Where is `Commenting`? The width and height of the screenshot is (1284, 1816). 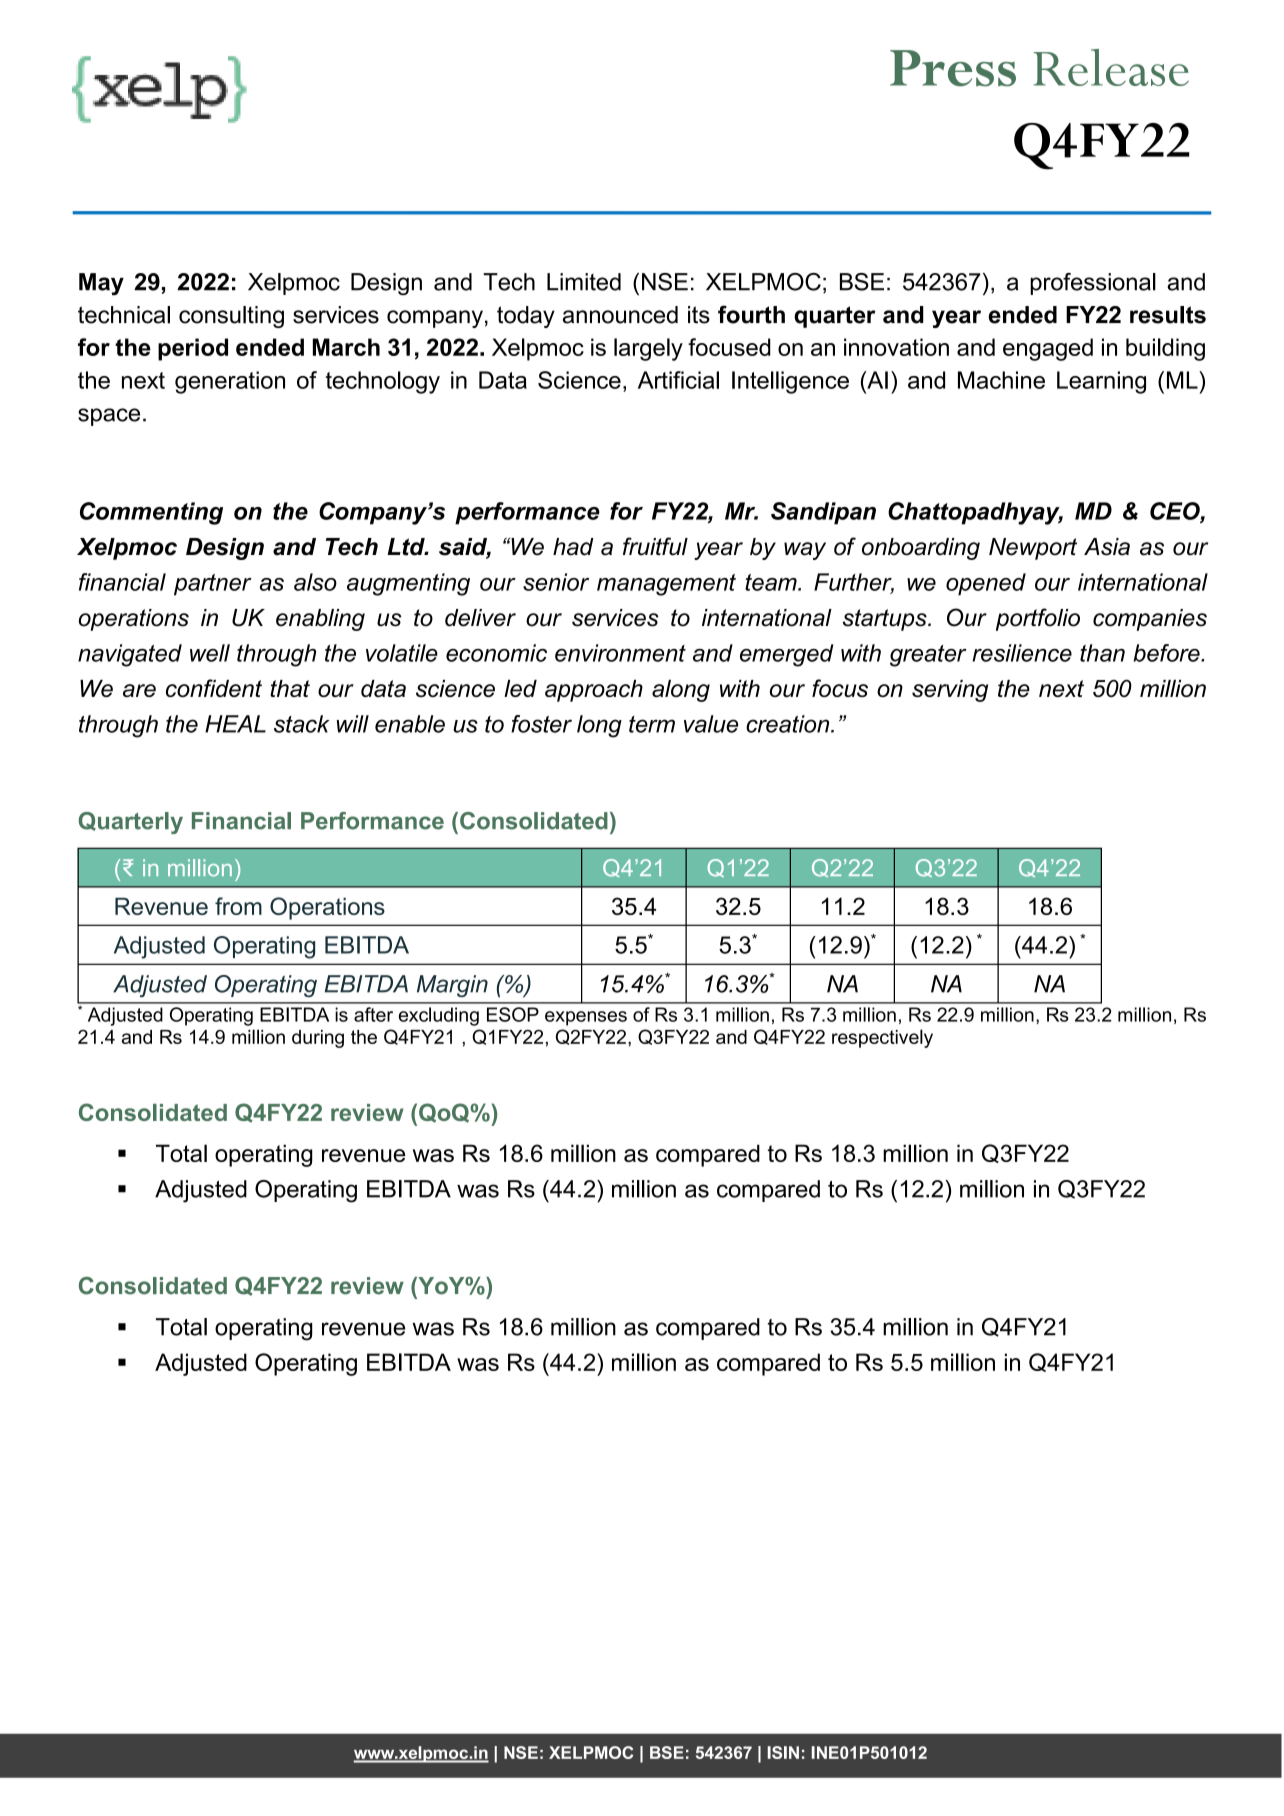
Commenting is located at coordinates (151, 513).
